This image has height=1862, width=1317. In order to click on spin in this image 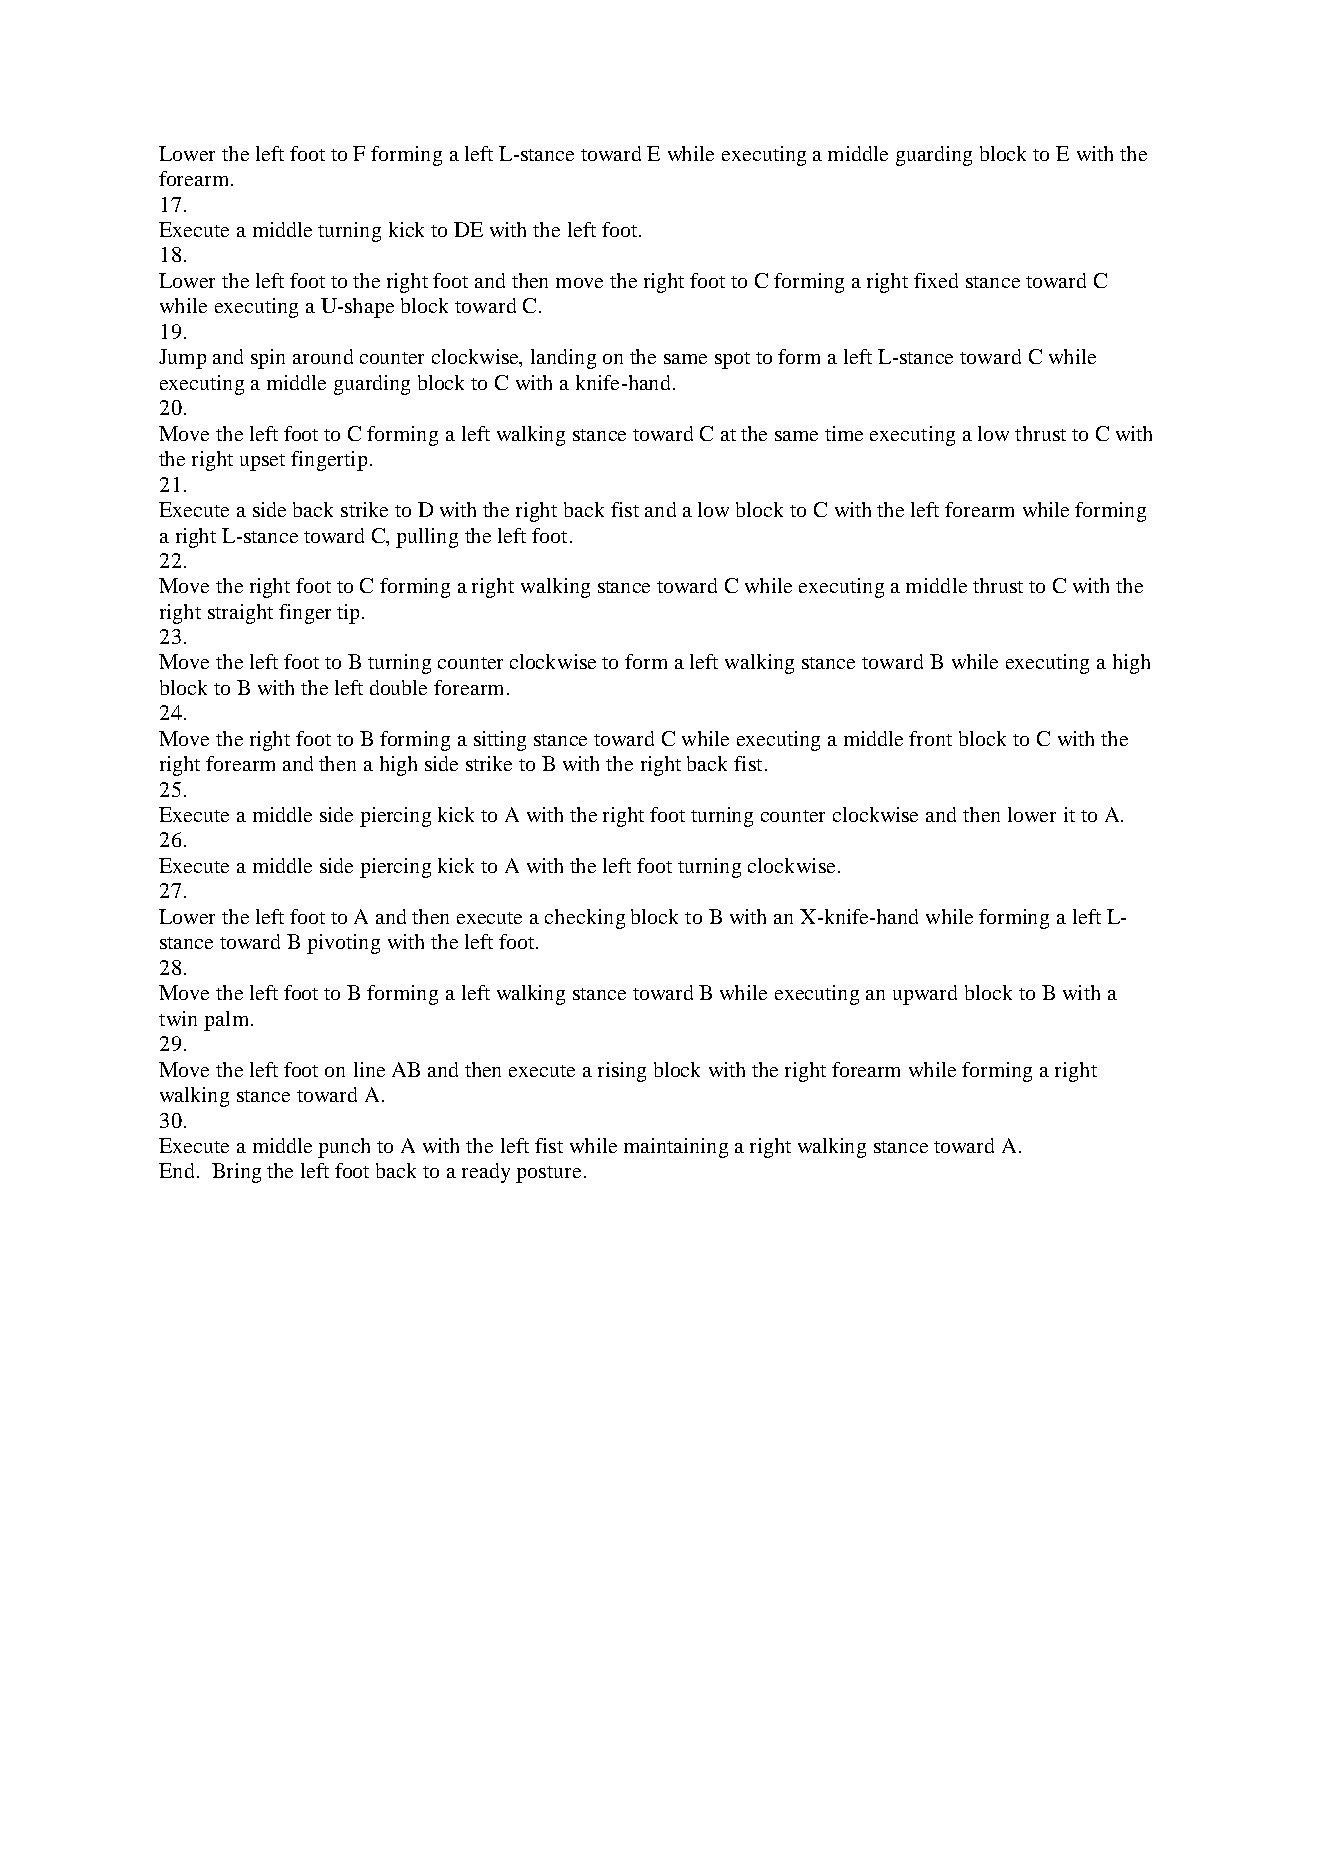, I will do `click(268, 359)`.
